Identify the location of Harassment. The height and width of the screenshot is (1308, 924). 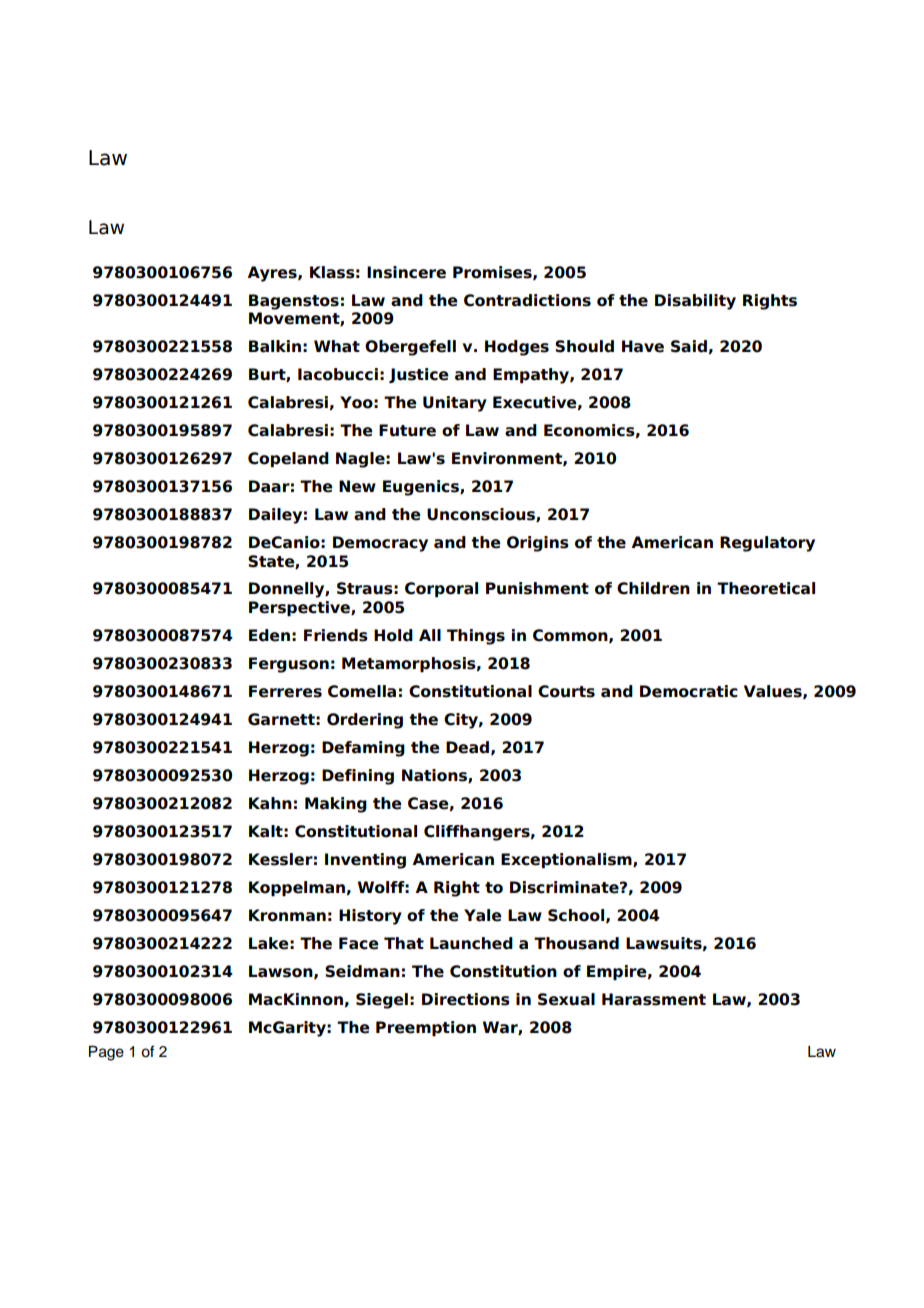
(654, 999).
